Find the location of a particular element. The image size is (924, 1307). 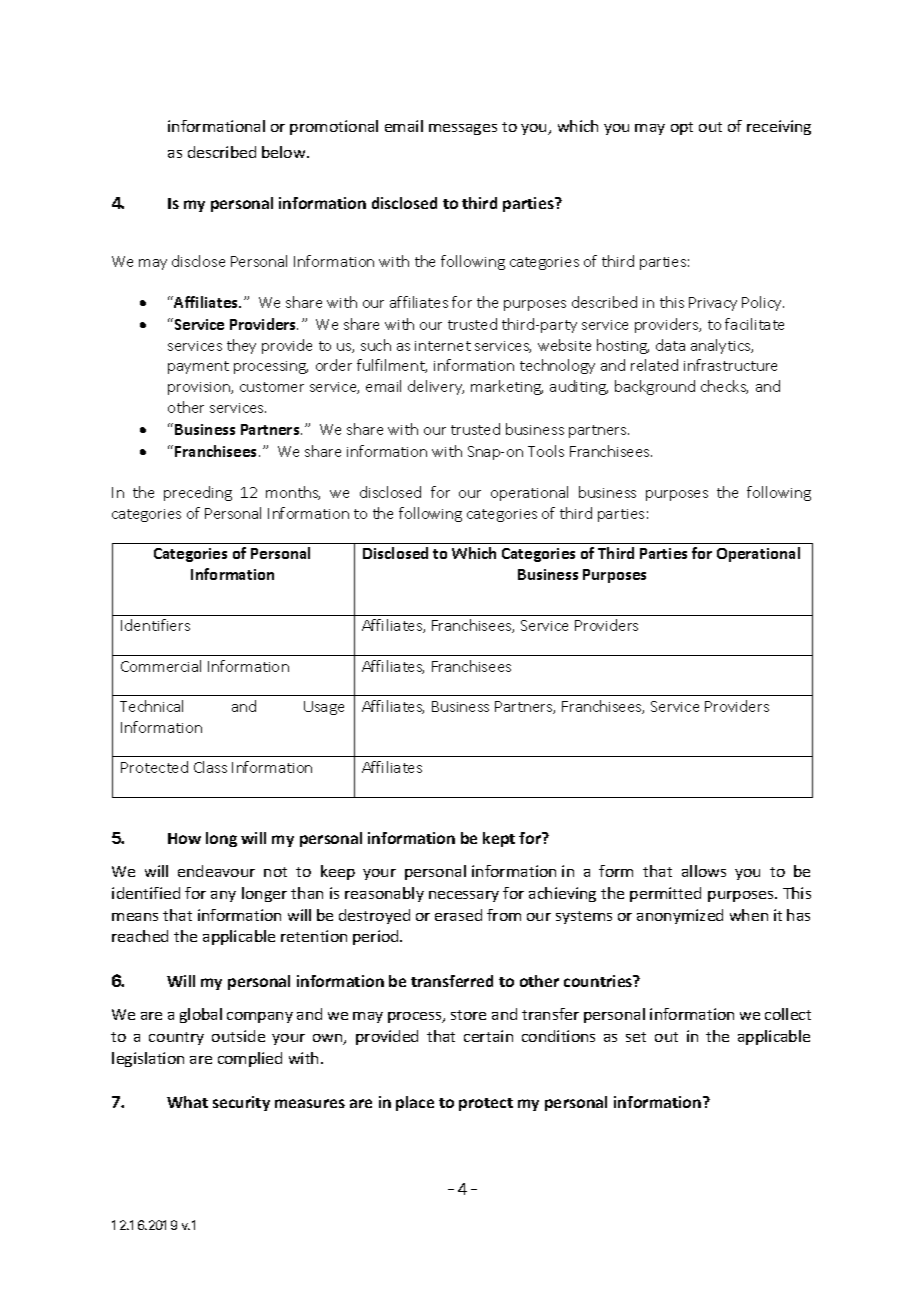

complied is located at coordinates (250, 1059).
